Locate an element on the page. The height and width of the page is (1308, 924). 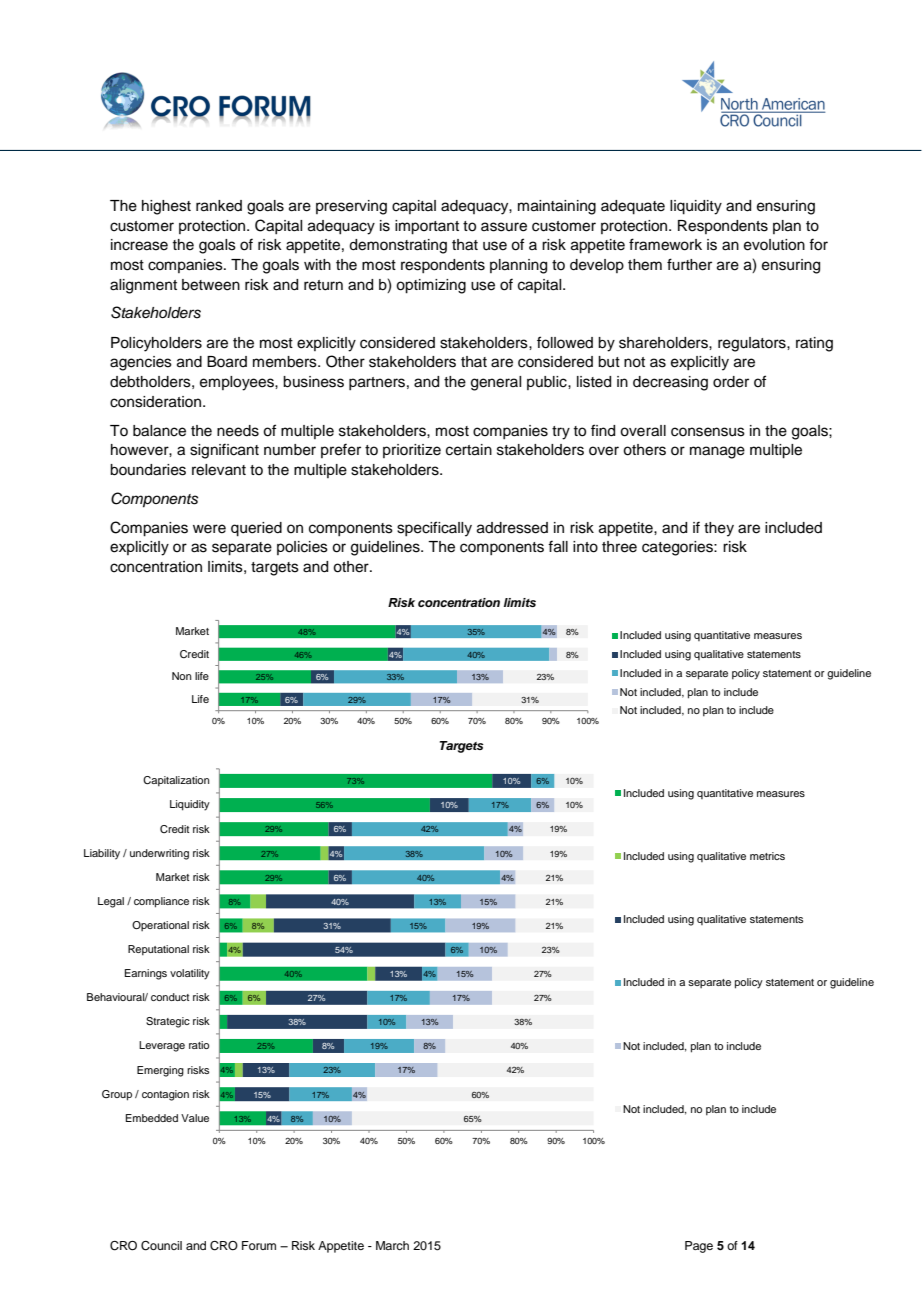
Page is located at coordinates (699, 1247).
